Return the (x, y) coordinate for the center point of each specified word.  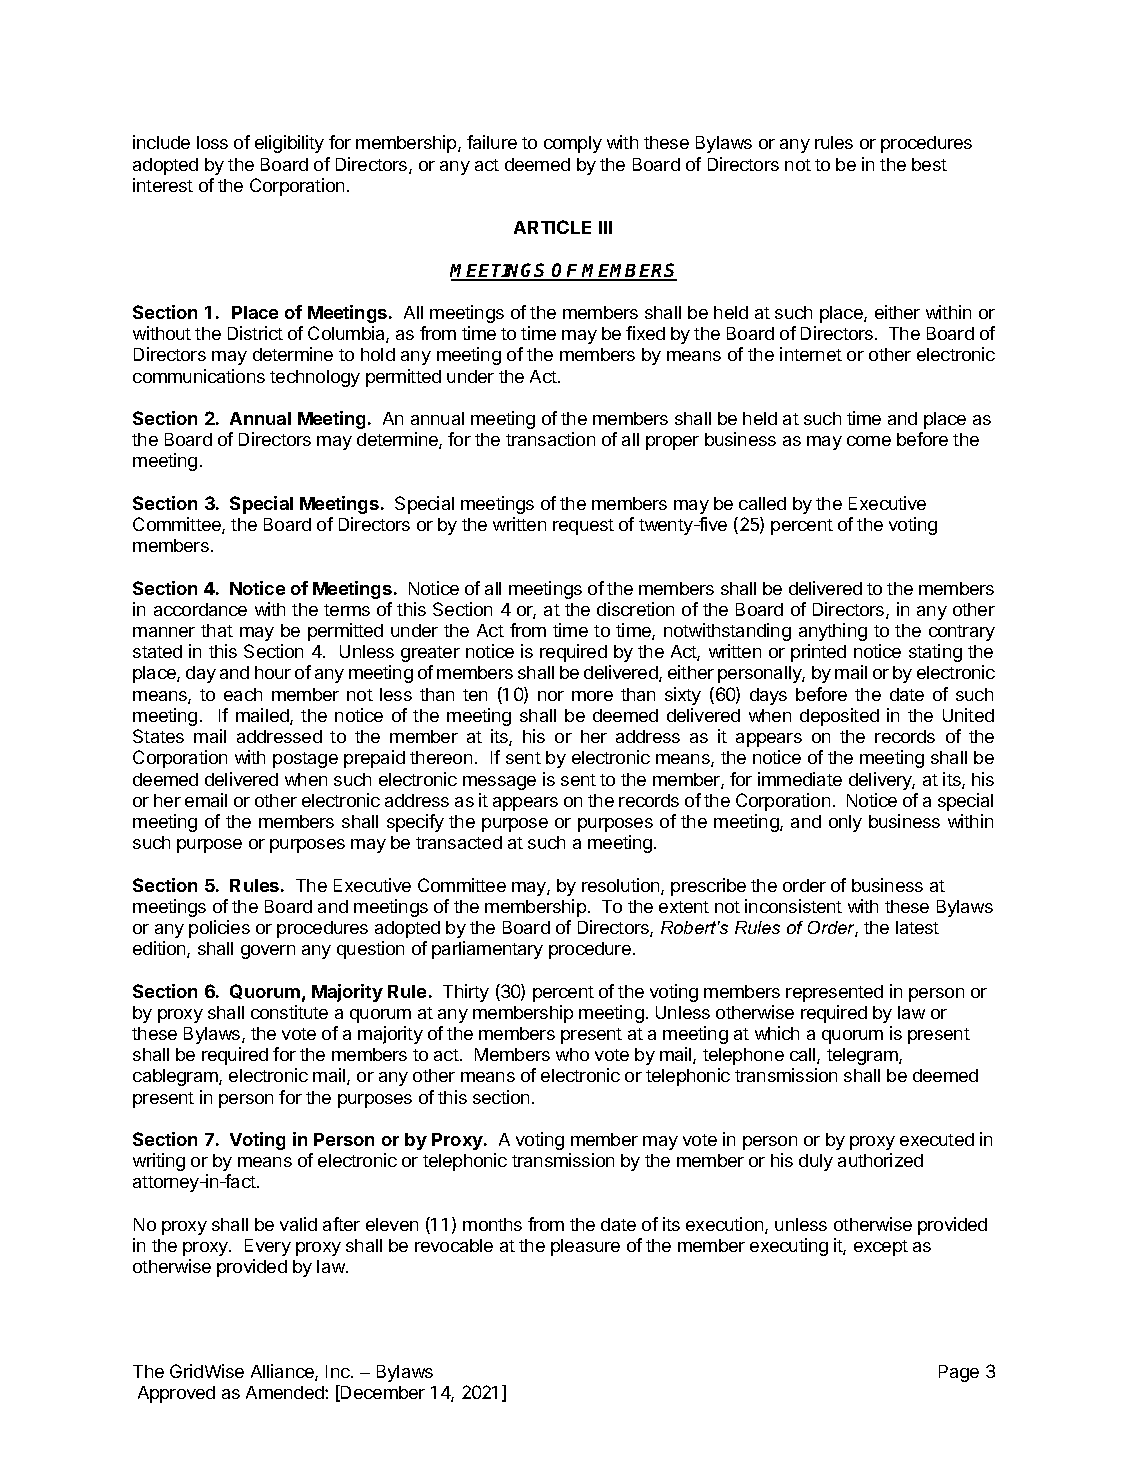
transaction (550, 439)
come (869, 441)
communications (199, 376)
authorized (880, 1160)
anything (833, 632)
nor (551, 696)
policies (219, 929)
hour (273, 672)
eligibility (289, 144)
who (572, 1054)
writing (159, 1162)
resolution (622, 886)
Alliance (283, 1372)
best (929, 164)
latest (917, 927)
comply (573, 144)
